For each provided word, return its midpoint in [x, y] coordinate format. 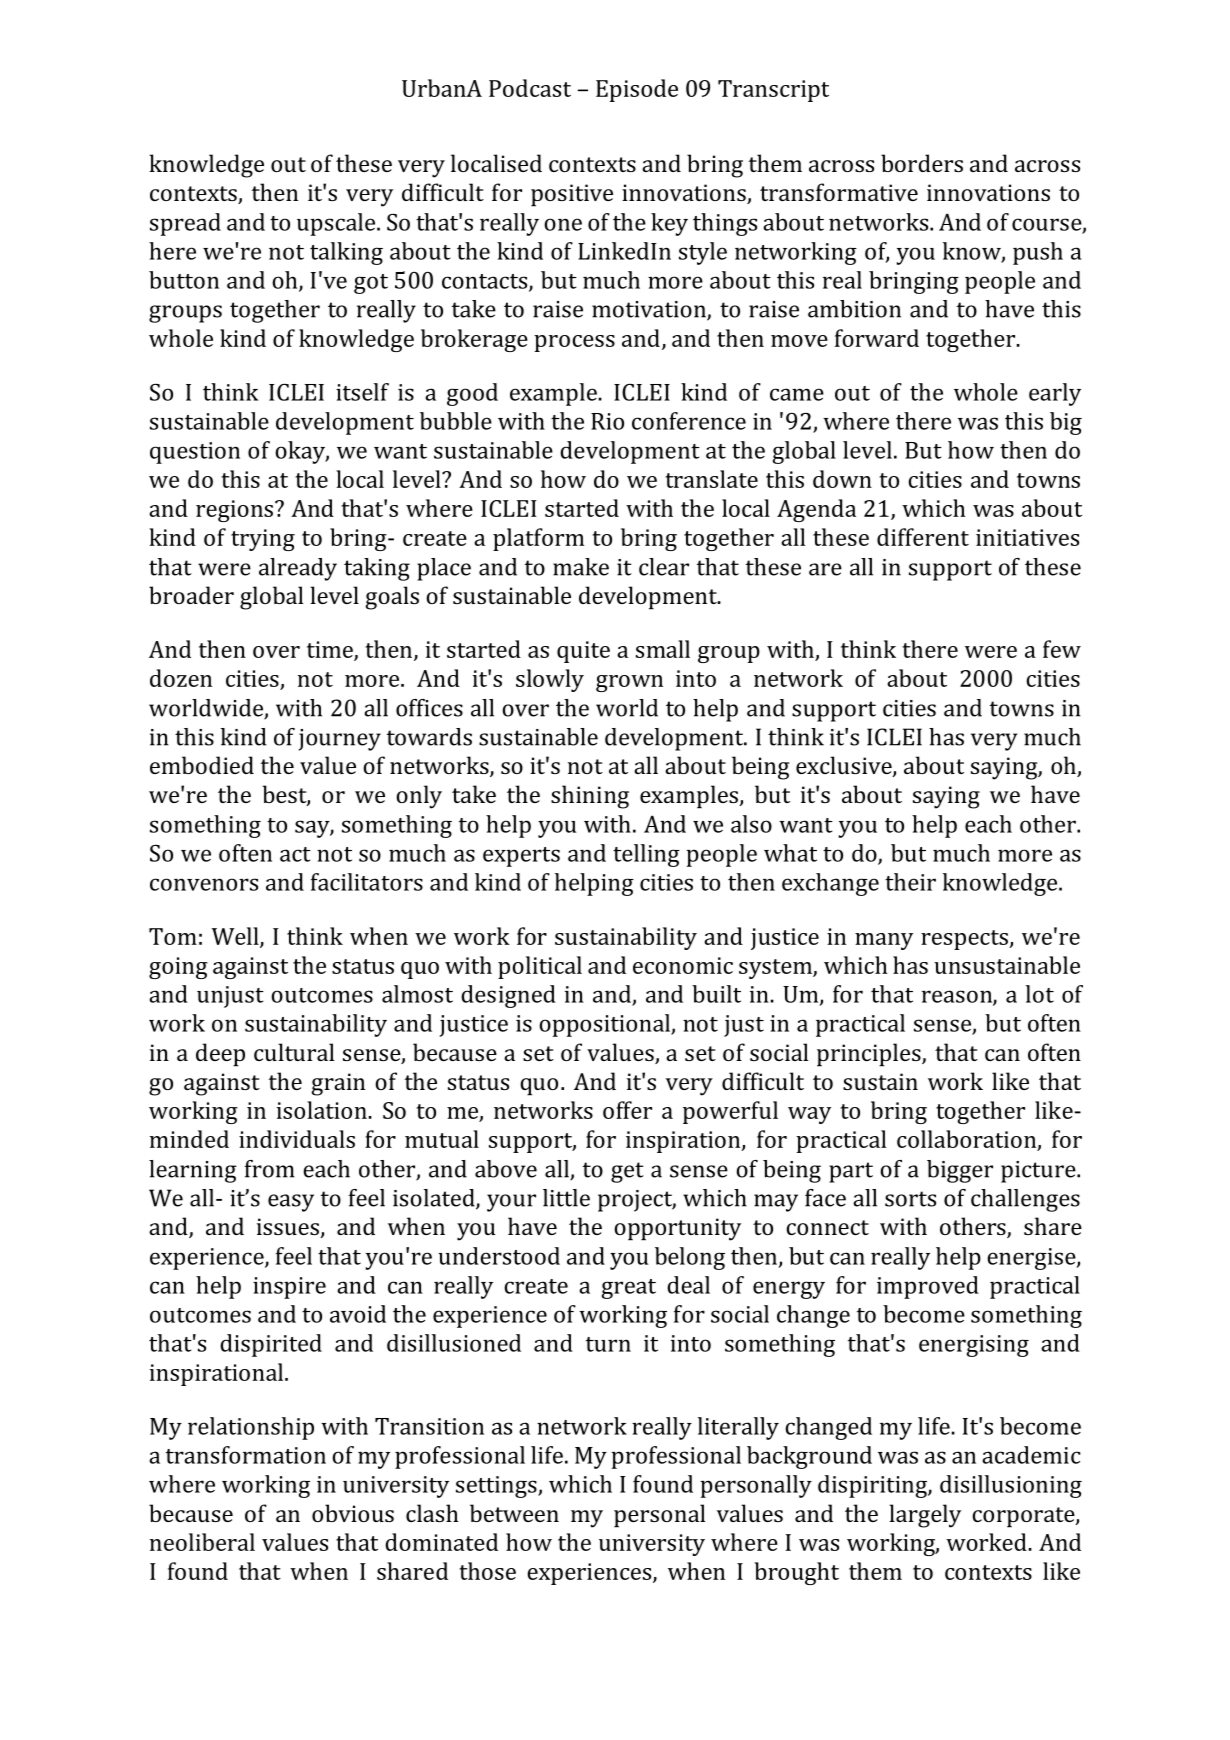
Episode [637, 90]
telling [646, 855]
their [910, 882]
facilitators [367, 882]
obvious [353, 1513]
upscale [337, 224]
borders [922, 163]
